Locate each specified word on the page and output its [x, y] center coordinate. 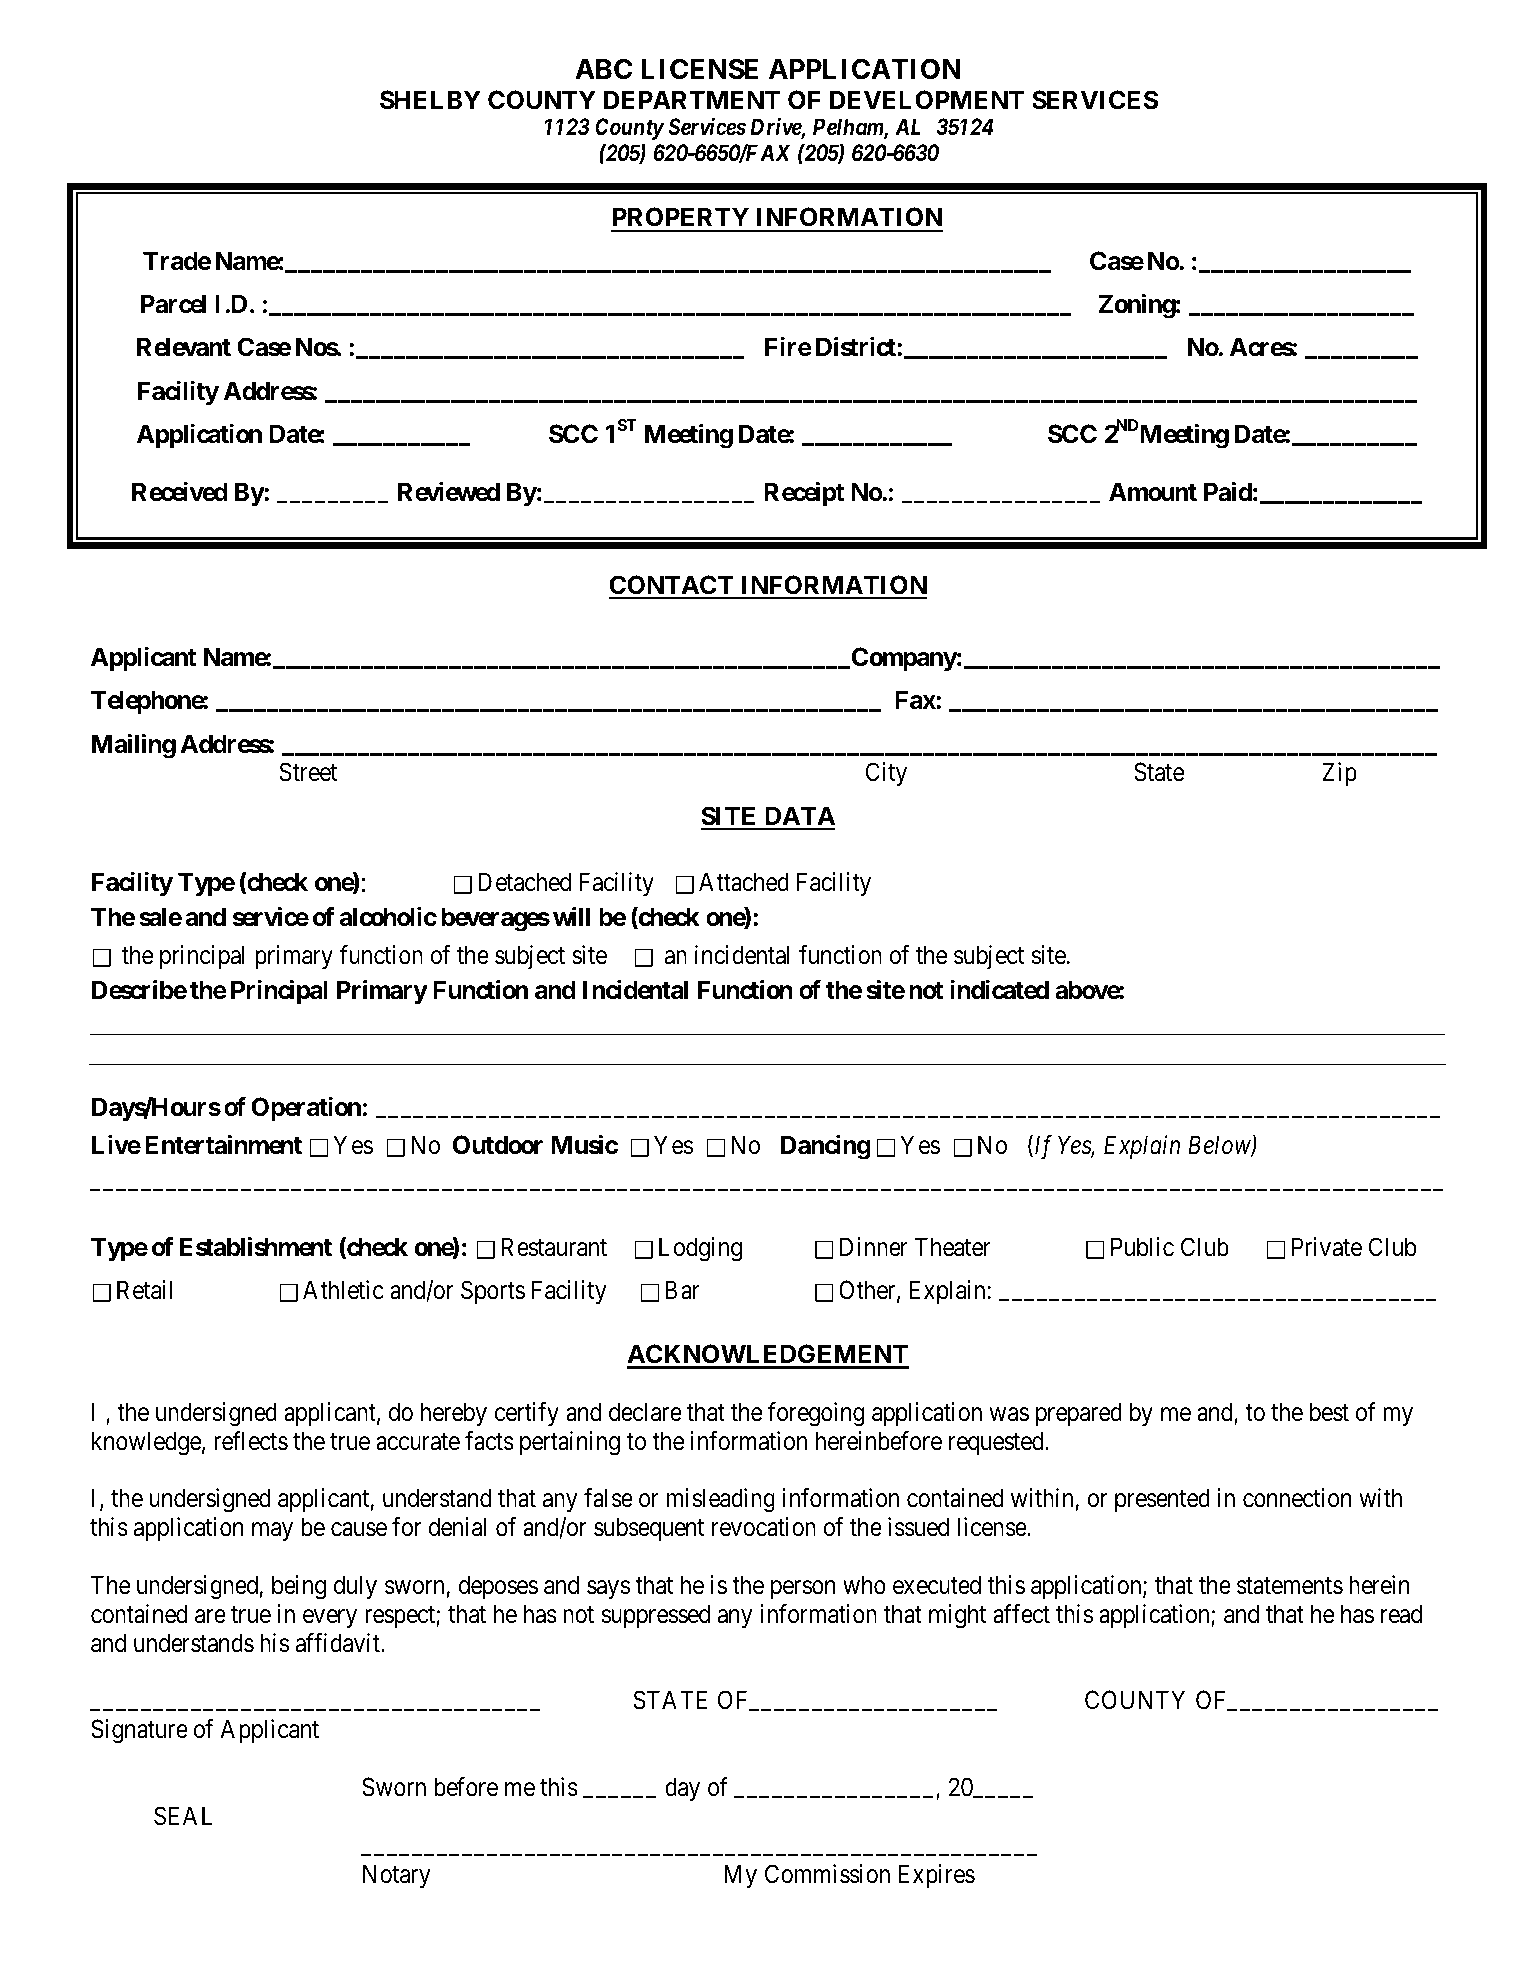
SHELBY [430, 100]
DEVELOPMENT [927, 100]
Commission [827, 1874]
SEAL [183, 1816]
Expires [937, 1876]
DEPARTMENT [692, 99]
